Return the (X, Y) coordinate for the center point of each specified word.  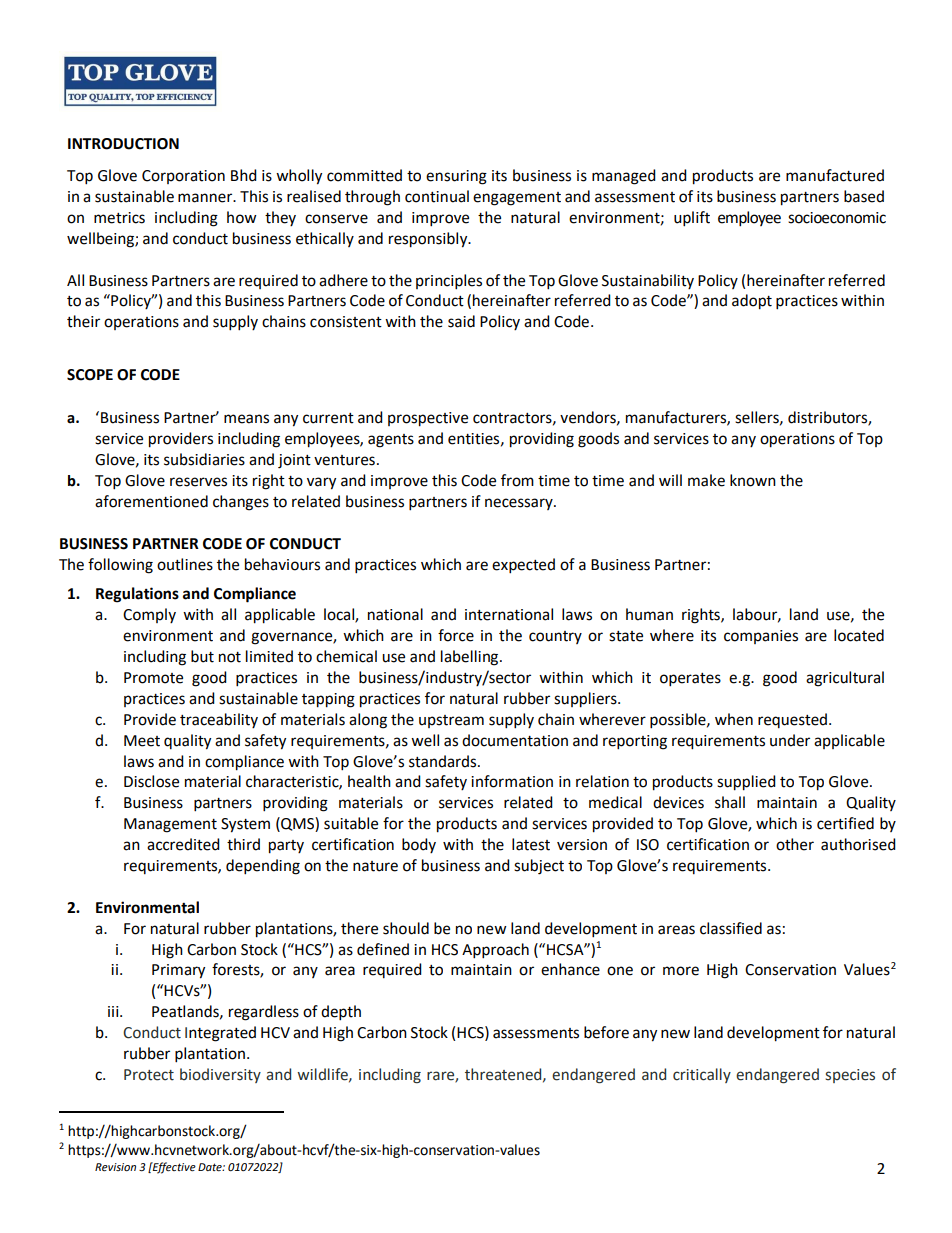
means (246, 419)
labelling (471, 658)
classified (731, 928)
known (753, 480)
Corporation (183, 177)
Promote (153, 678)
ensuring (456, 177)
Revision (115, 1167)
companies (761, 637)
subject (539, 867)
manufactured (835, 175)
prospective (428, 419)
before (606, 1032)
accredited (183, 844)
